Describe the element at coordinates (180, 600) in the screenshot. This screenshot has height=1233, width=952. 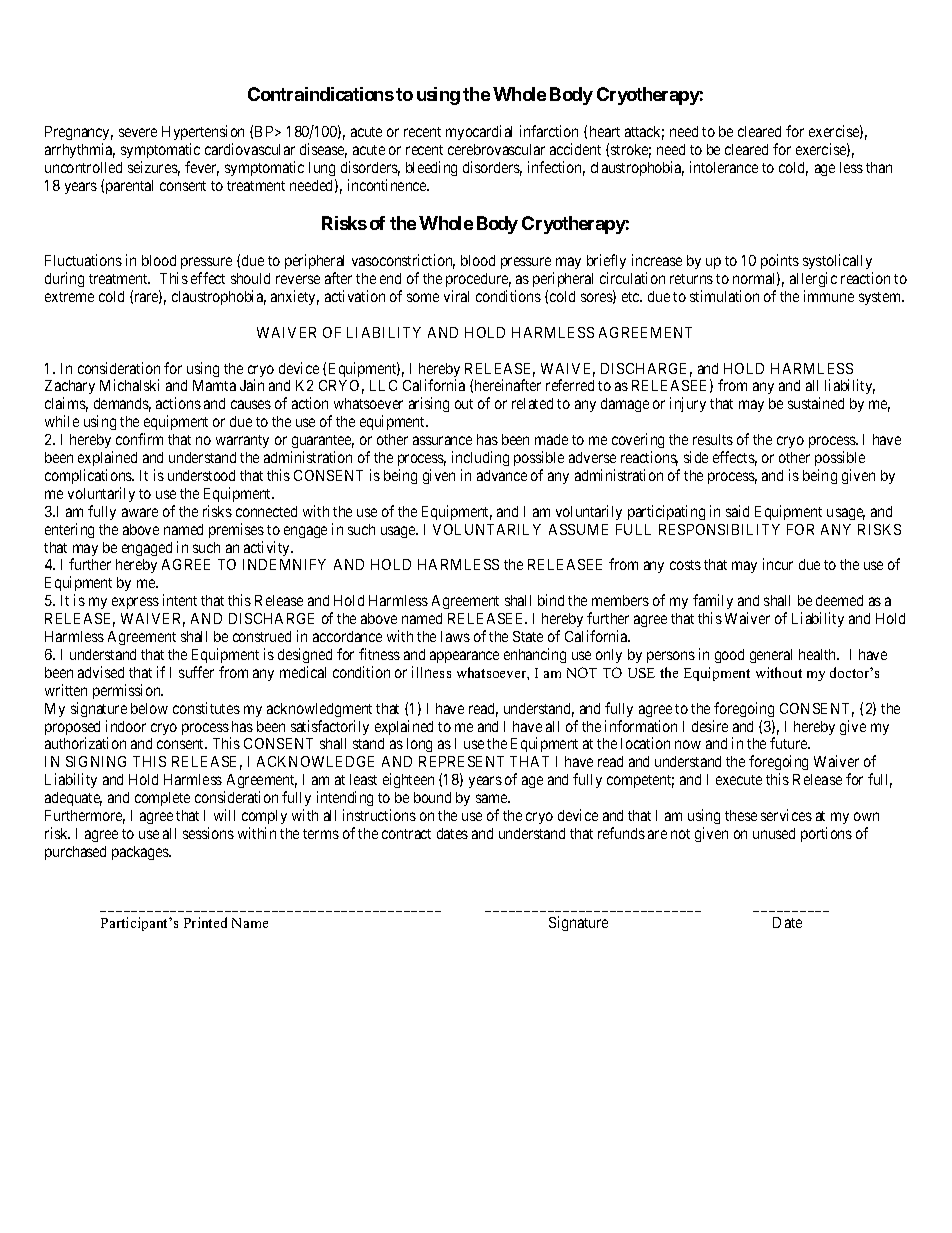
I see `intent` at that location.
